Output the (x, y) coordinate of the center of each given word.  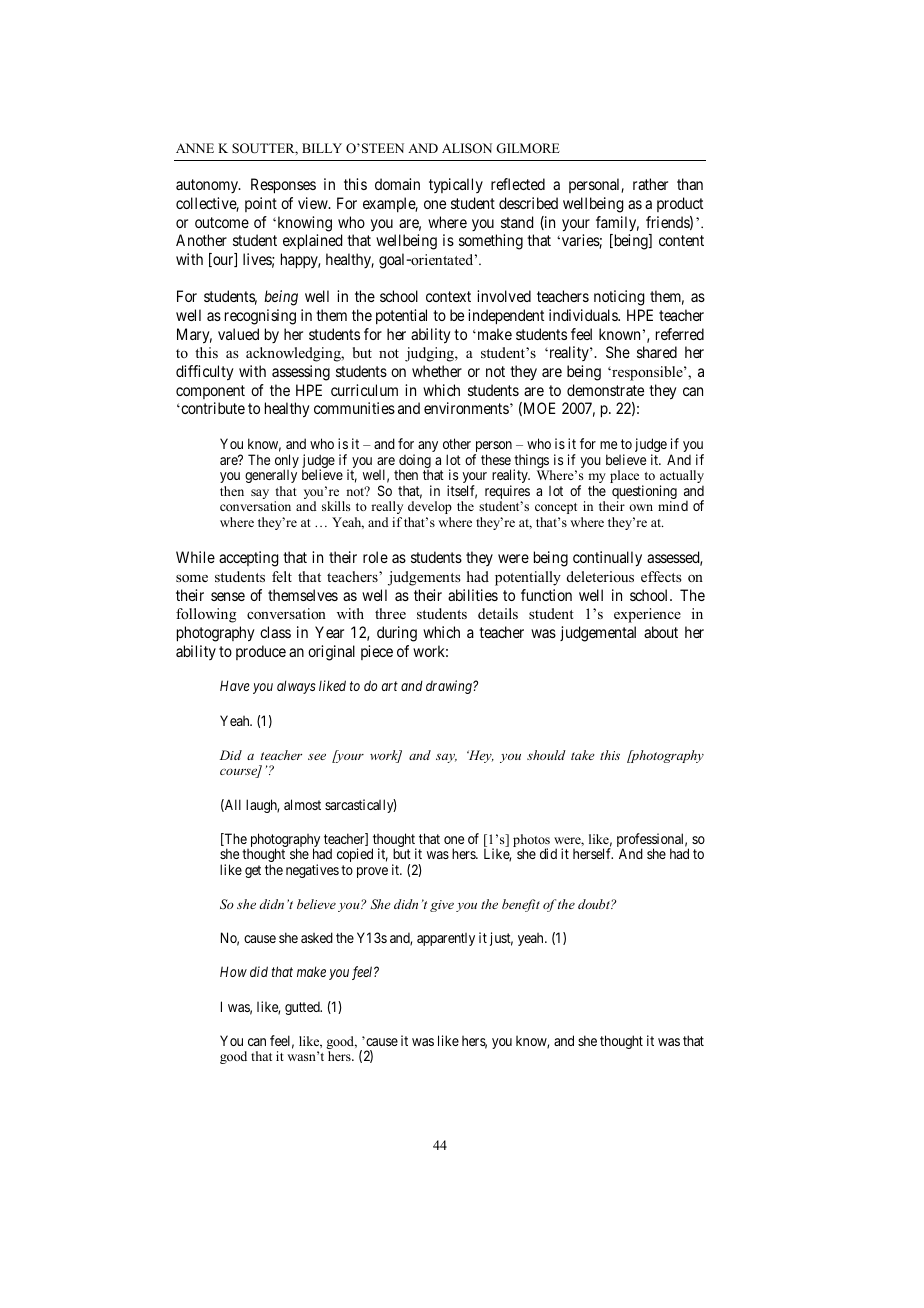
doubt (595, 904)
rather (650, 184)
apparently (446, 939)
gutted (303, 1008)
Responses (283, 186)
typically (456, 185)
